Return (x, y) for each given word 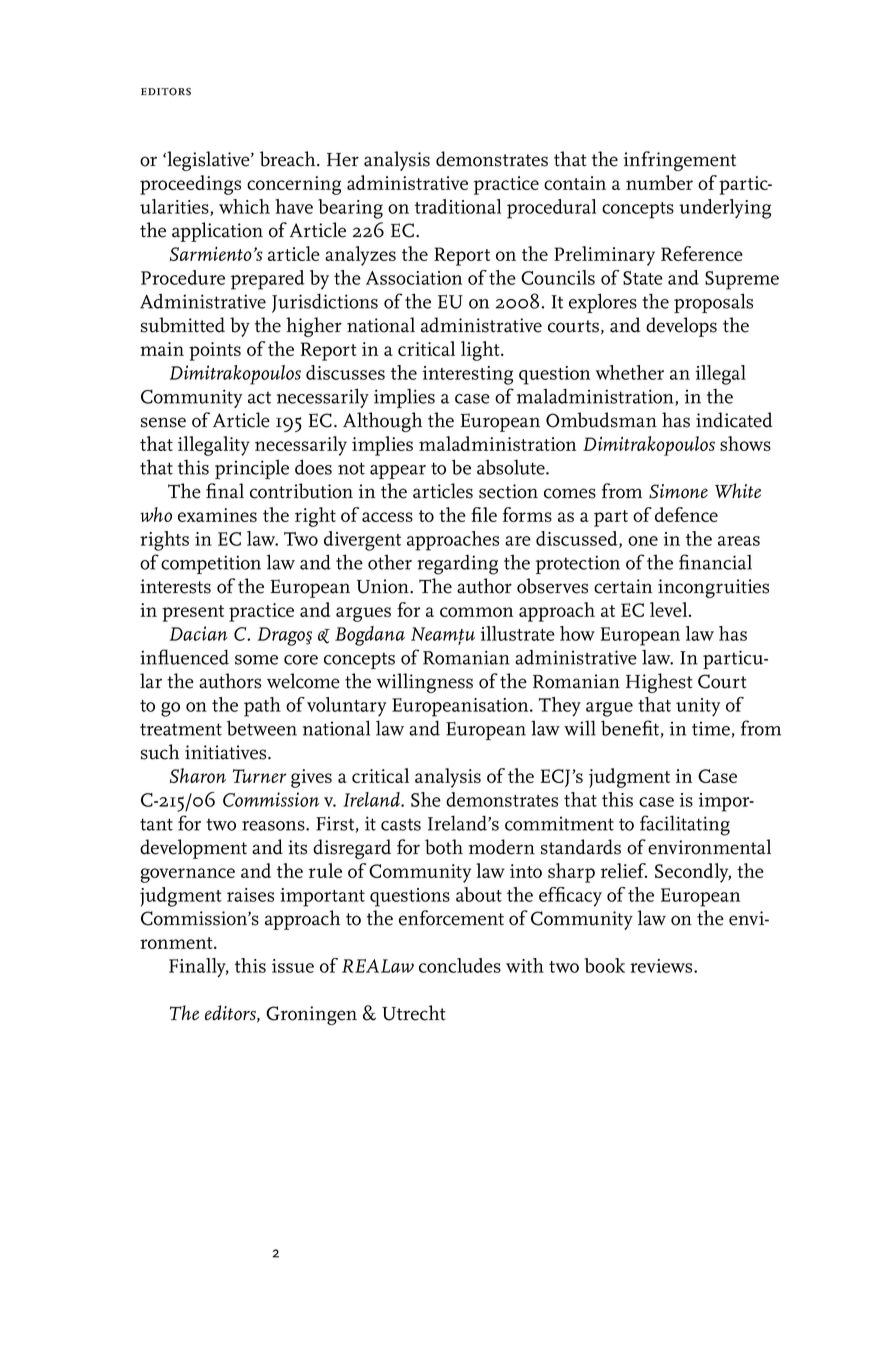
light (481, 351)
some (256, 660)
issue (293, 966)
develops (681, 327)
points (215, 351)
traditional (458, 206)
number (659, 182)
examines (217, 515)
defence (686, 514)
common (476, 612)
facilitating (685, 825)
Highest (659, 683)
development (193, 849)
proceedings (190, 185)
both (444, 847)
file (484, 514)
